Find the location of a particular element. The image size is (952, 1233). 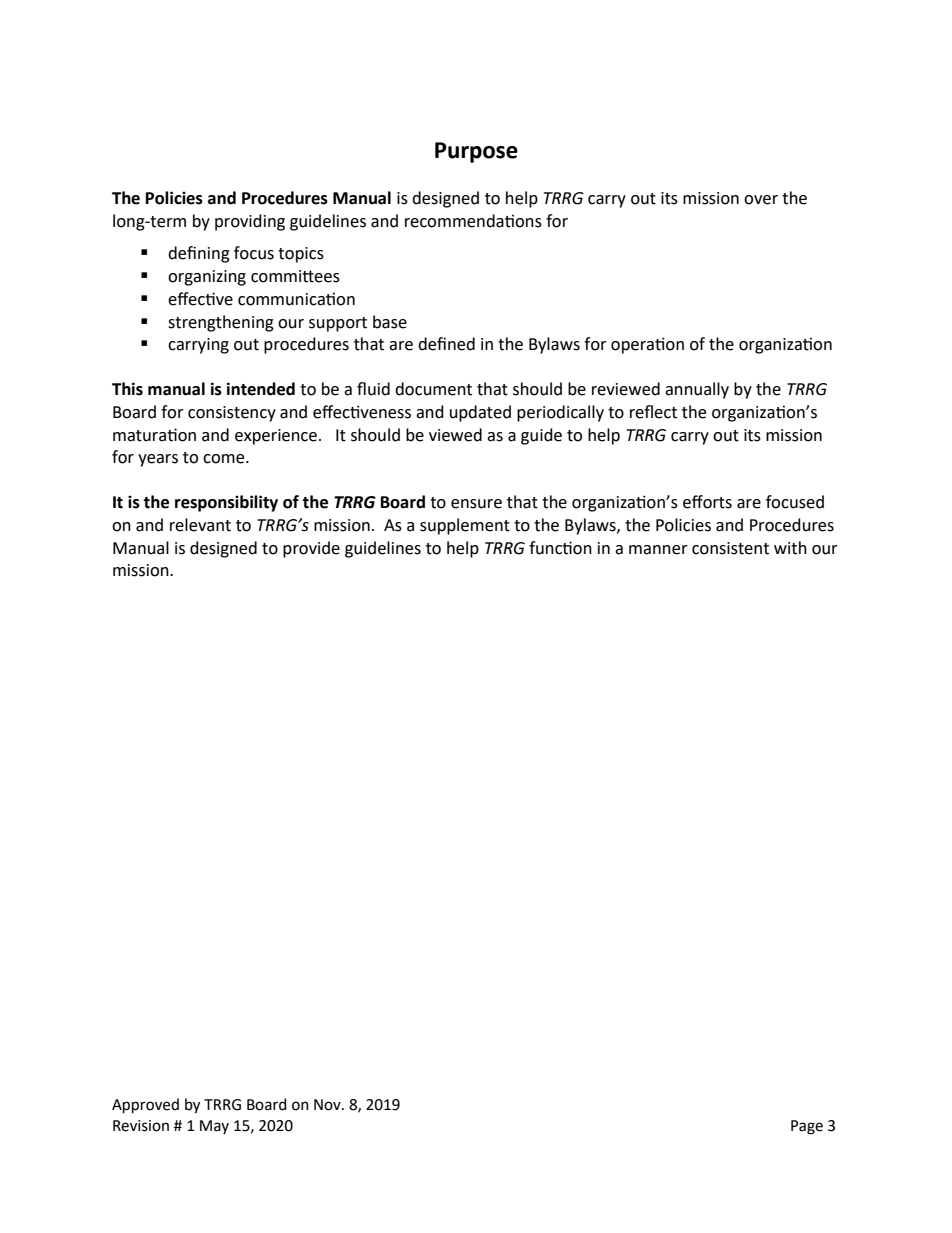

relevant is located at coordinates (200, 525).
